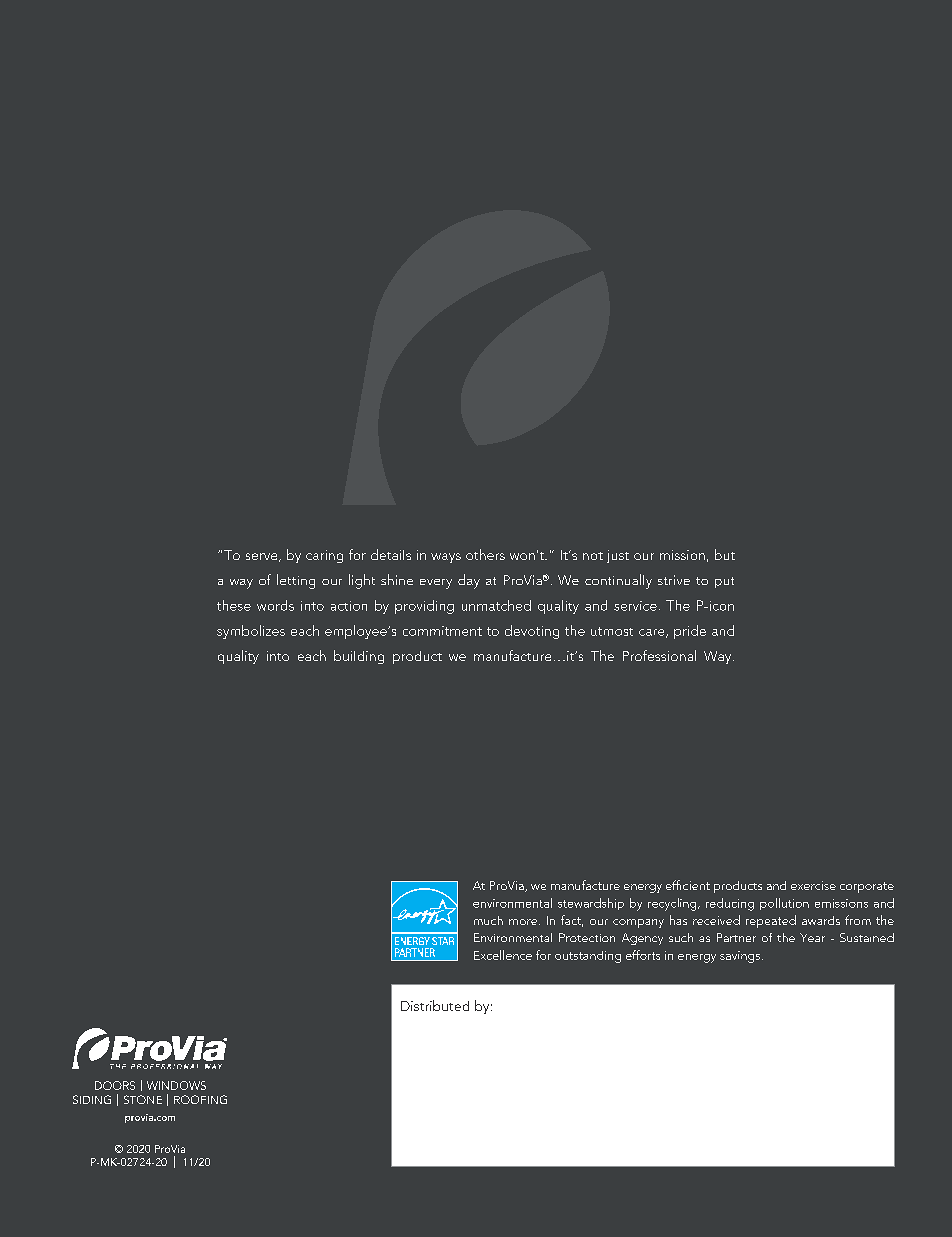 This screenshot has width=952, height=1237. Describe the element at coordinates (741, 957) in the screenshot. I see `savings` at that location.
